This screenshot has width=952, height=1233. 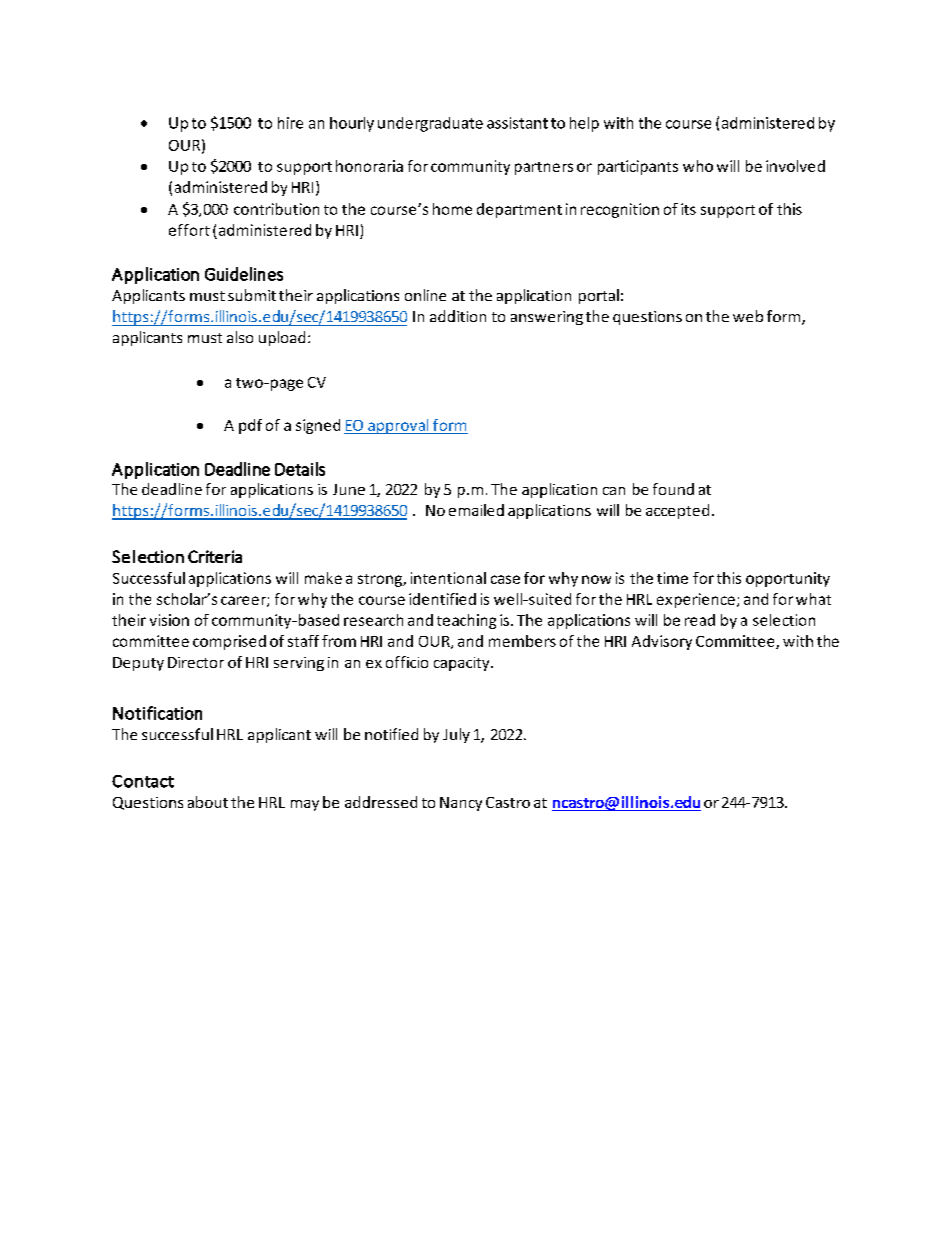 What do you see at coordinates (461, 804) in the screenshot?
I see `Nancy` at bounding box center [461, 804].
